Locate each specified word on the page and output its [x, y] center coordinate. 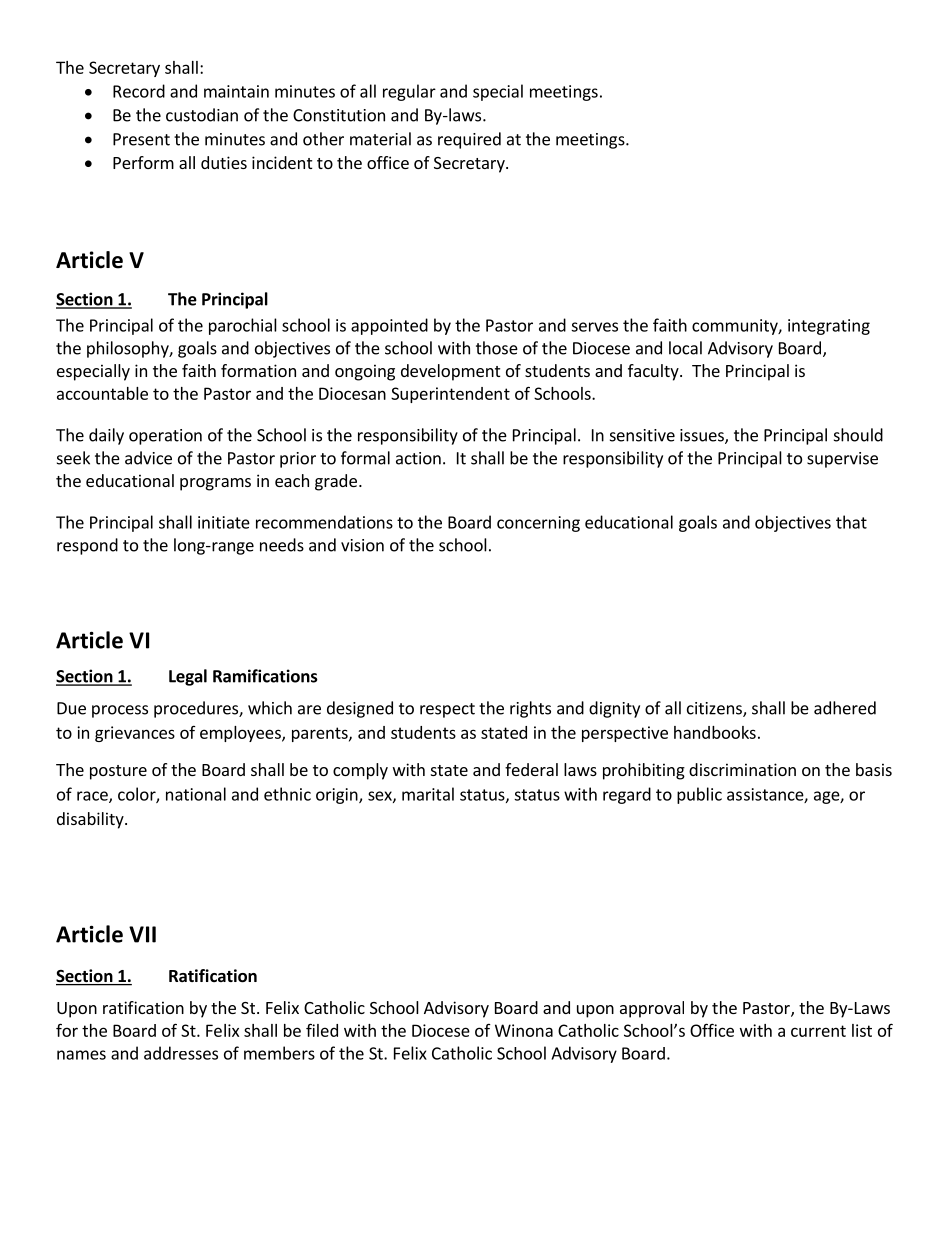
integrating [829, 327]
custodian [202, 115]
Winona [524, 1030]
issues [703, 436]
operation [165, 437]
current [818, 1031]
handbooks [715, 732]
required [469, 140]
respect [447, 710]
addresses [181, 1053]
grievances [135, 734]
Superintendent [450, 395]
